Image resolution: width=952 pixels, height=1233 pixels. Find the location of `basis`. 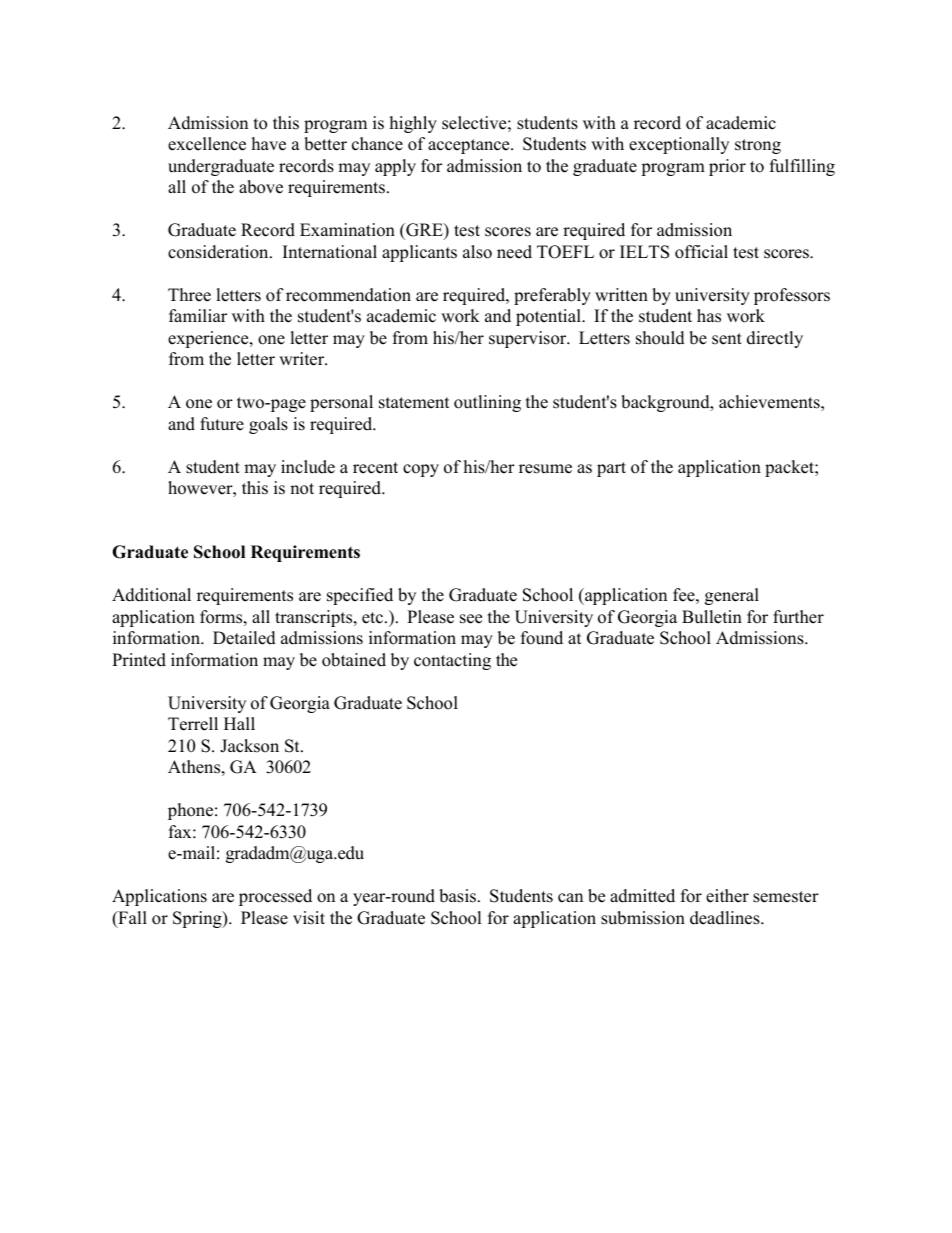

basis is located at coordinates (459, 896).
